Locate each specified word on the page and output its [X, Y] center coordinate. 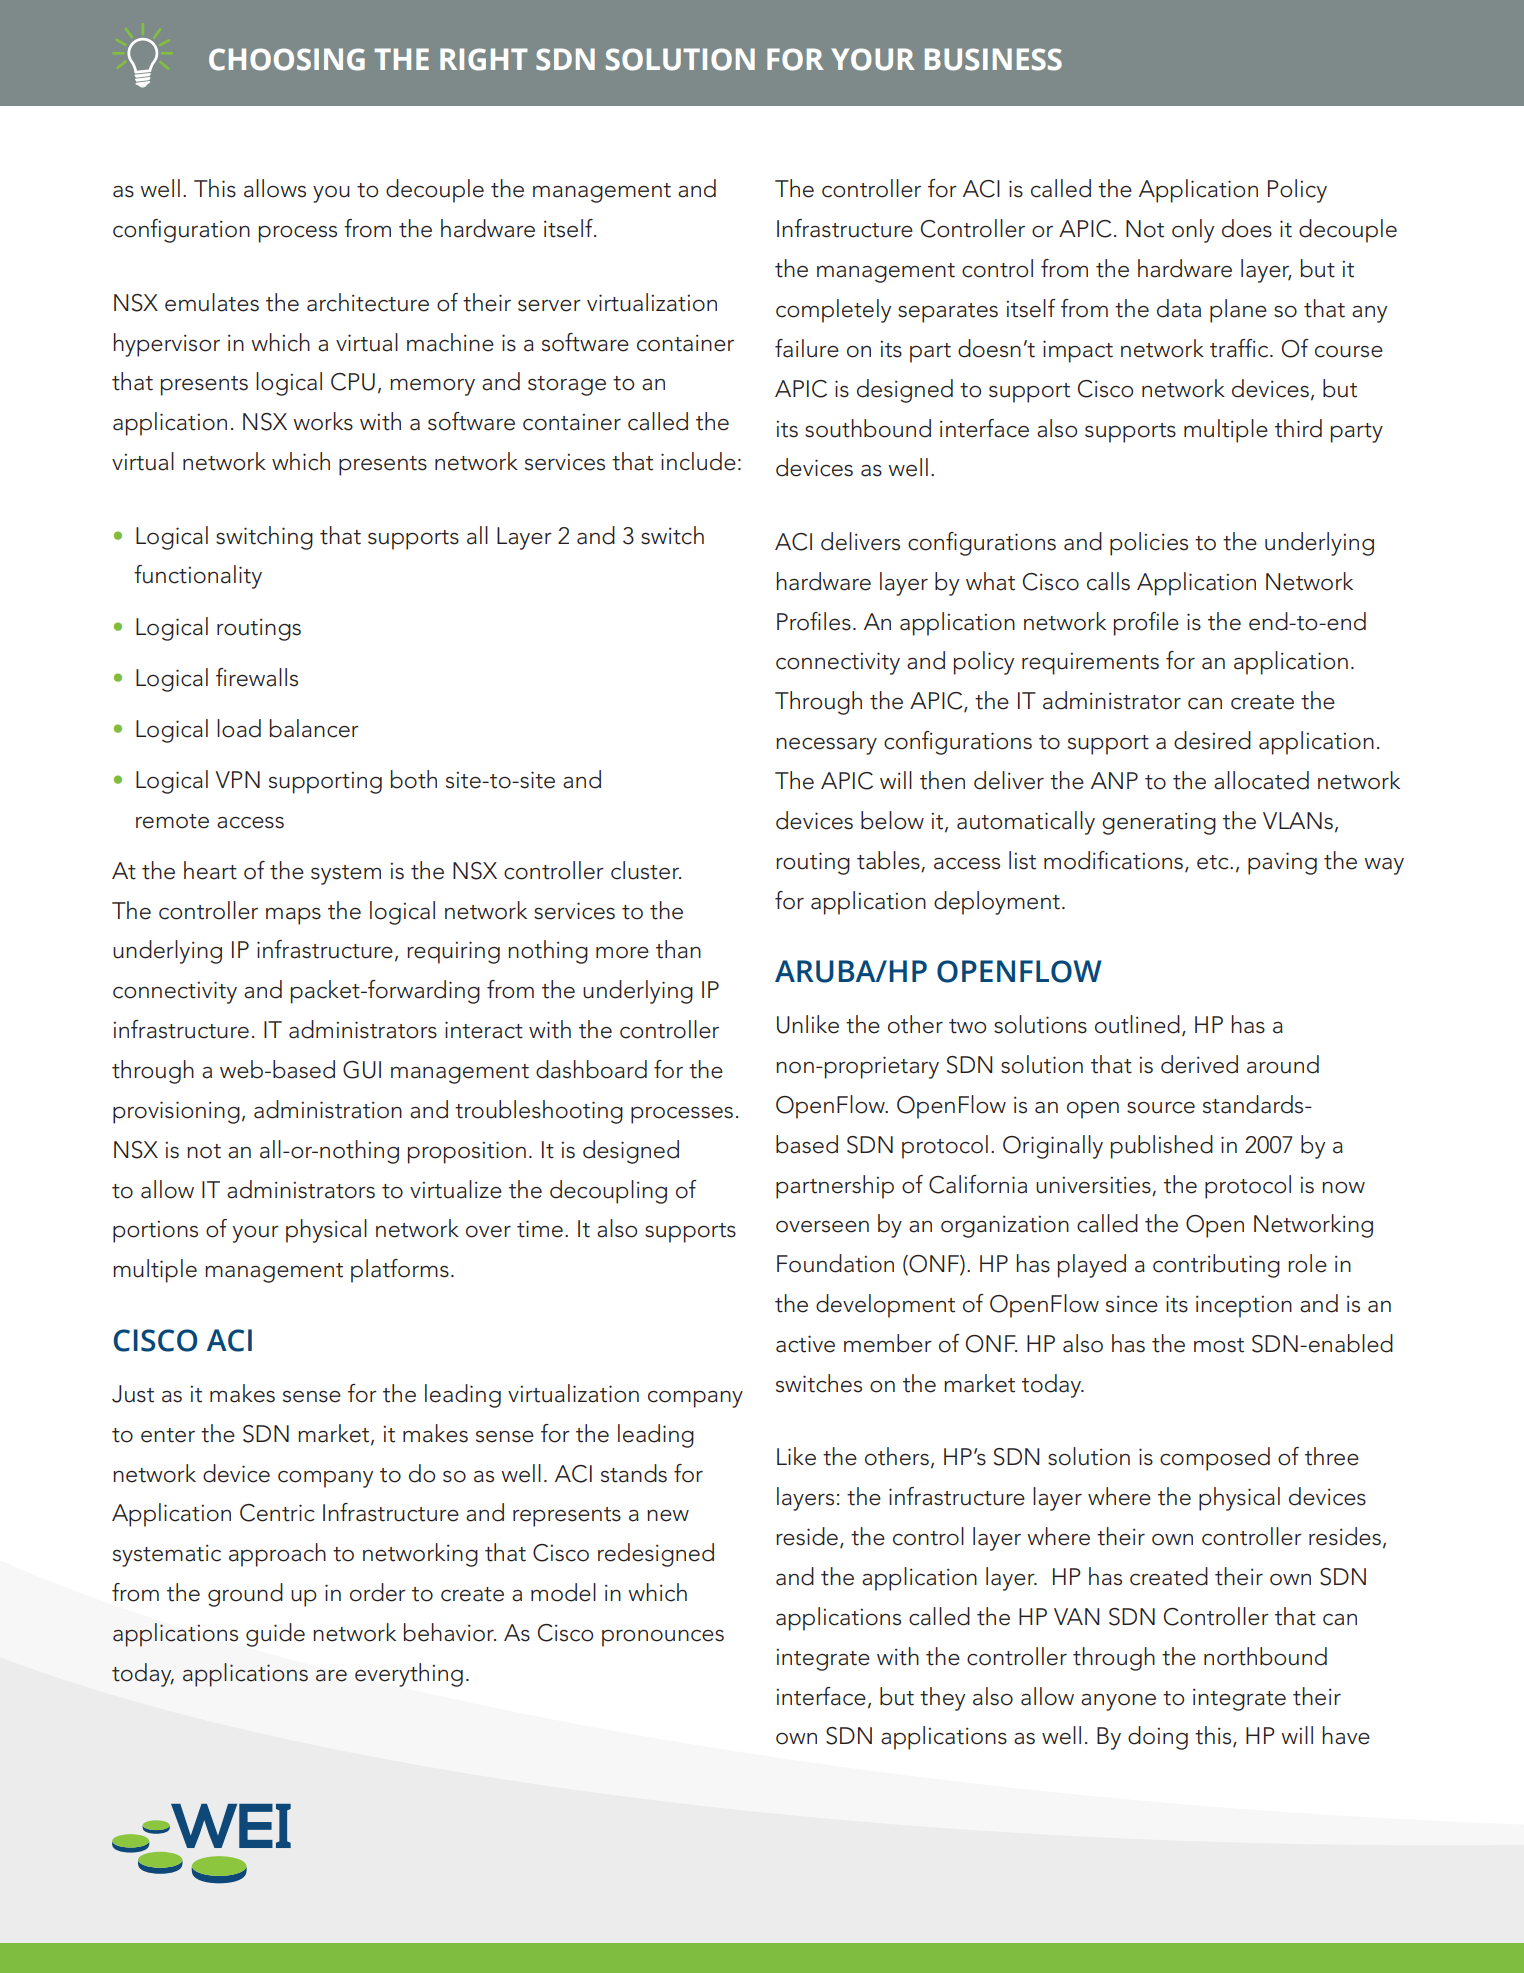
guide [275, 1635]
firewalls [257, 677]
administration [328, 1109]
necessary [826, 746]
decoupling [608, 1192]
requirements [1090, 663]
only [1193, 231]
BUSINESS [993, 59]
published [1162, 1147]
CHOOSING [287, 59]
